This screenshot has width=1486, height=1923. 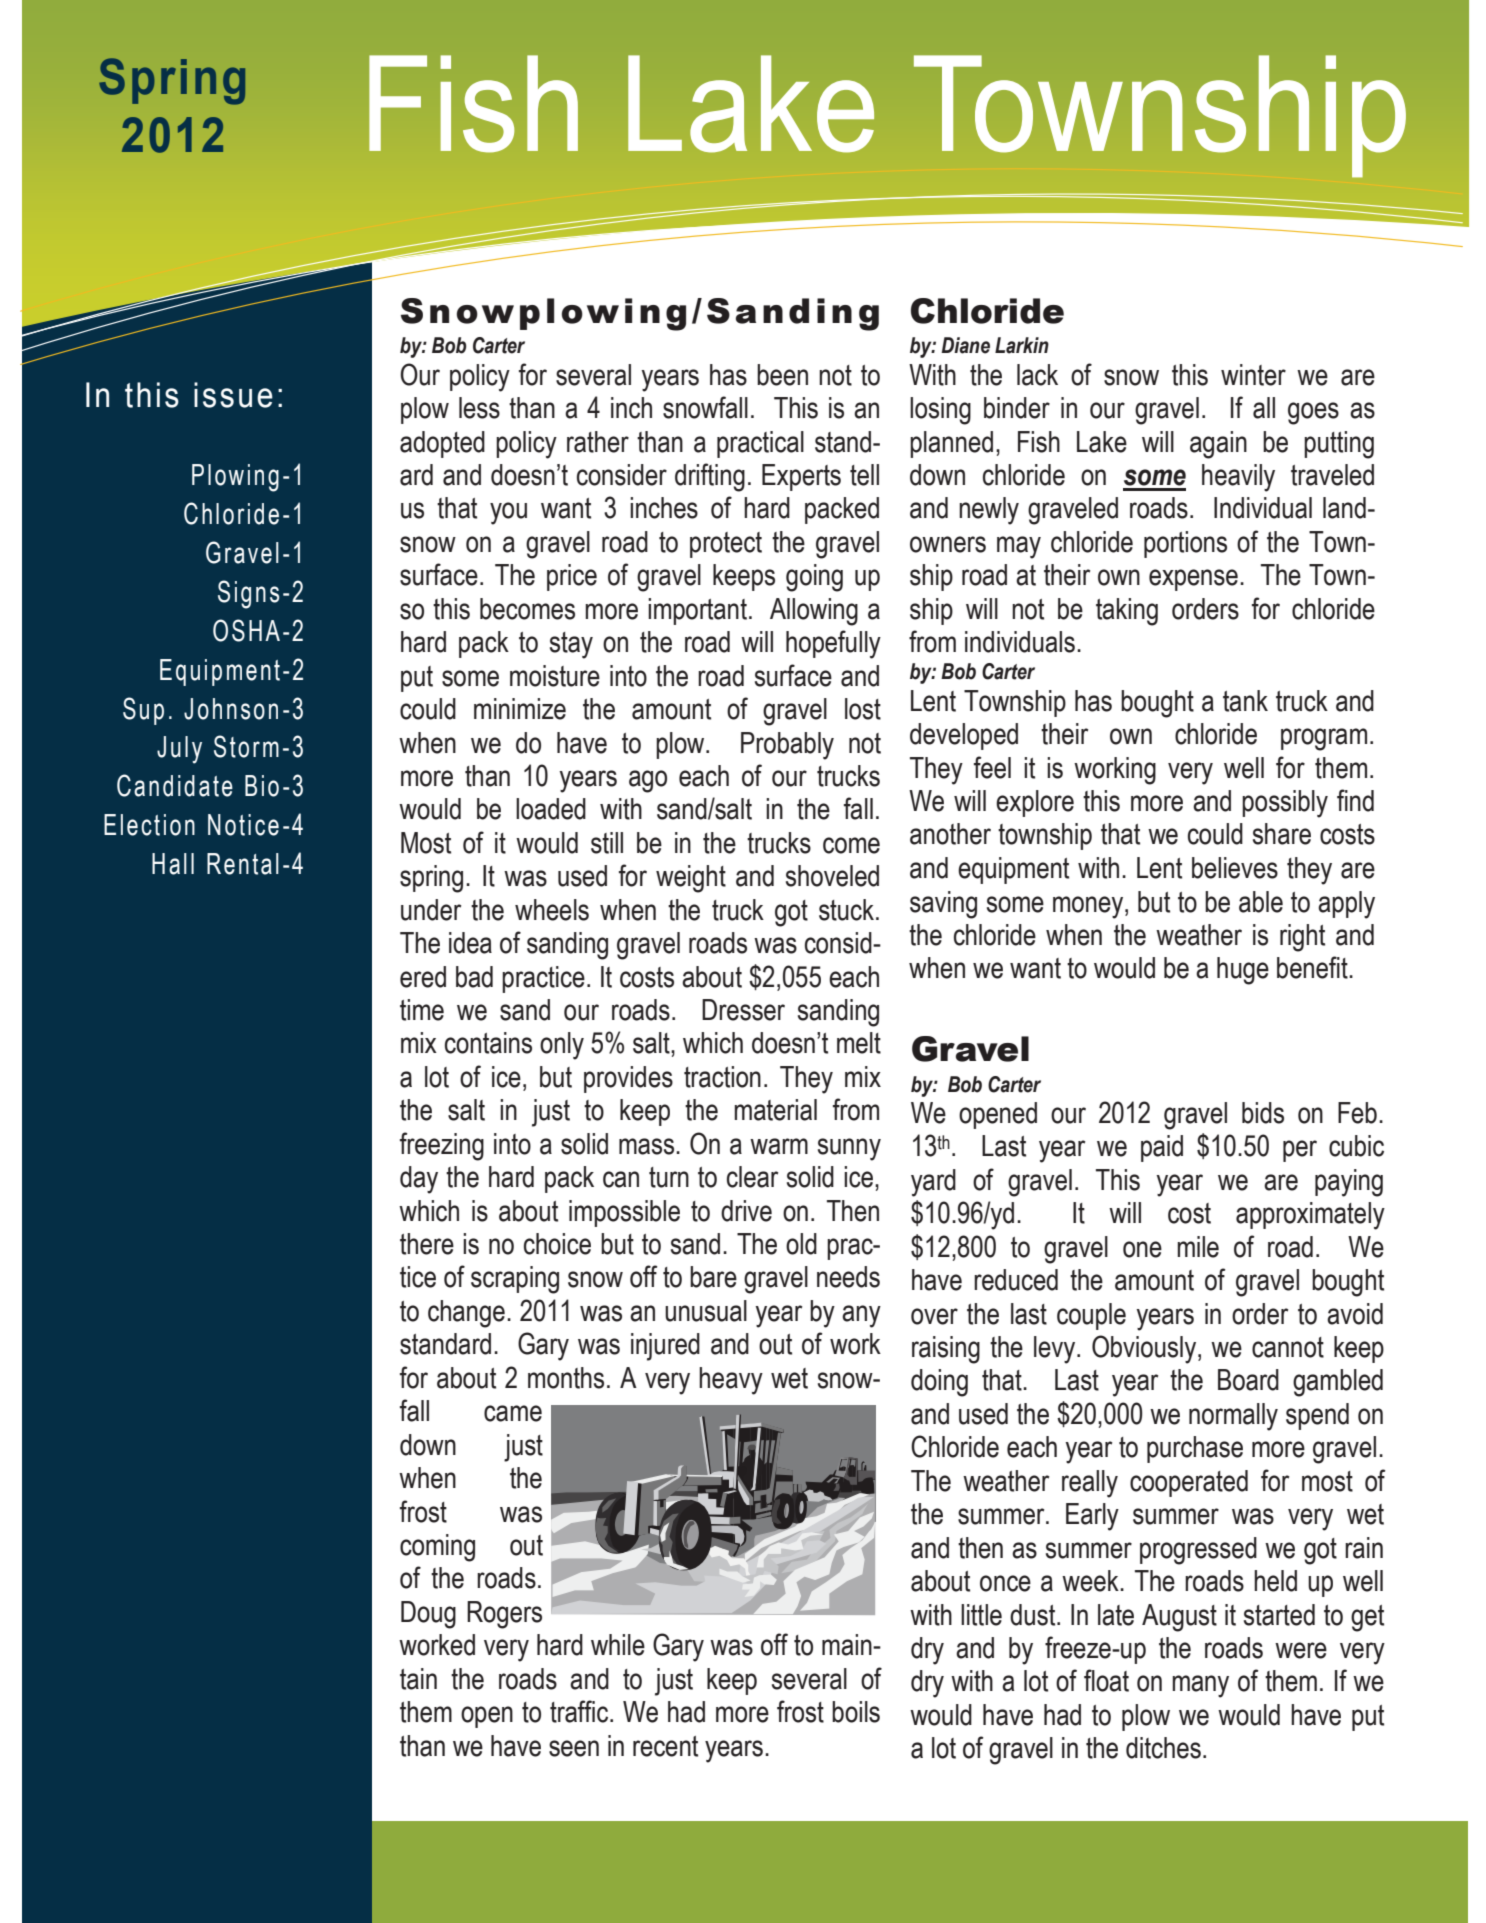 I want to click on issue, so click(x=233, y=395).
